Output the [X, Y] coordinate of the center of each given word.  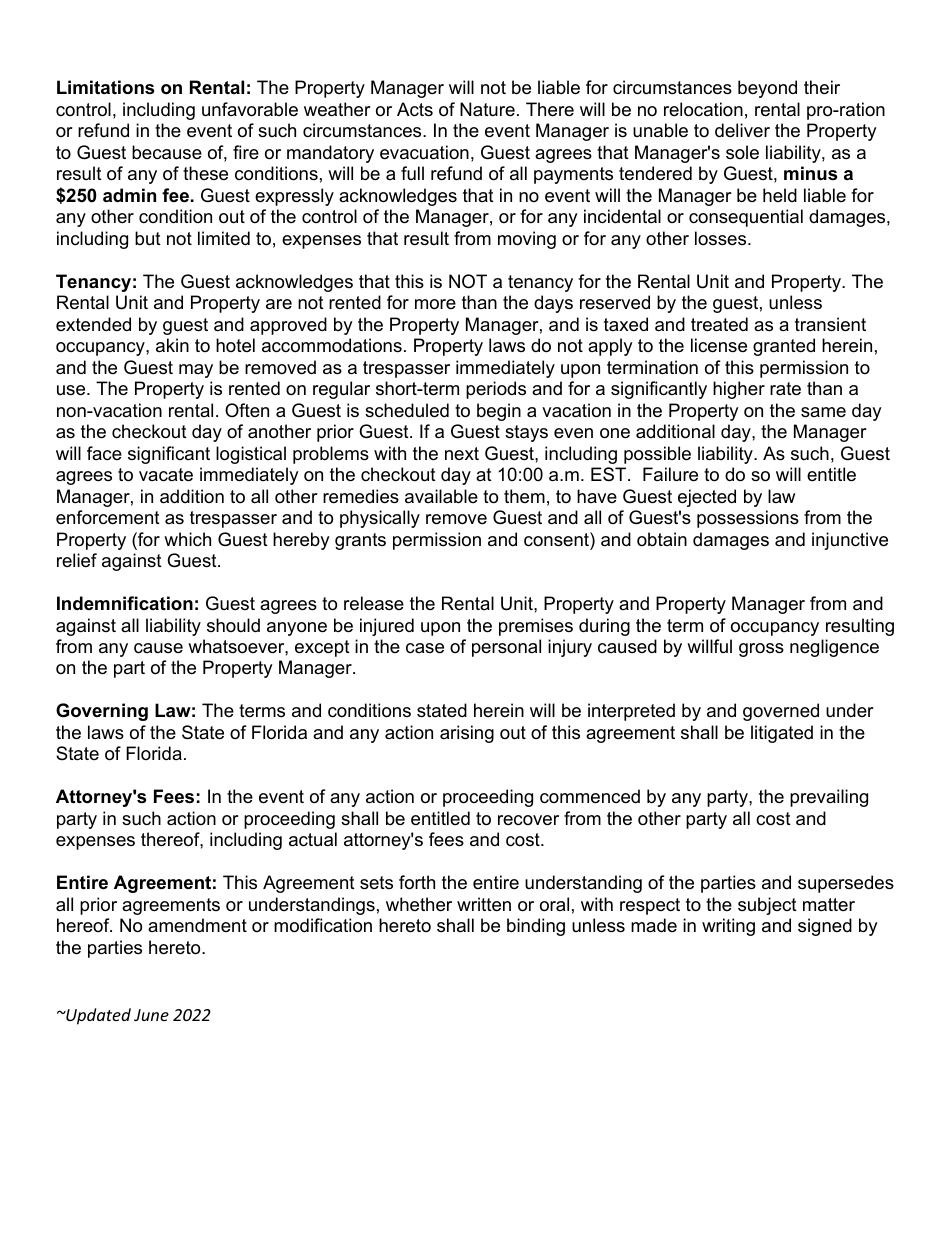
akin [172, 345]
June [151, 1015]
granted [784, 347]
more [435, 304]
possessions [748, 519]
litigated [782, 734]
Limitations [105, 87]
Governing [102, 712]
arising [467, 734]
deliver [742, 130]
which [187, 539]
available [441, 496]
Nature [487, 109]
